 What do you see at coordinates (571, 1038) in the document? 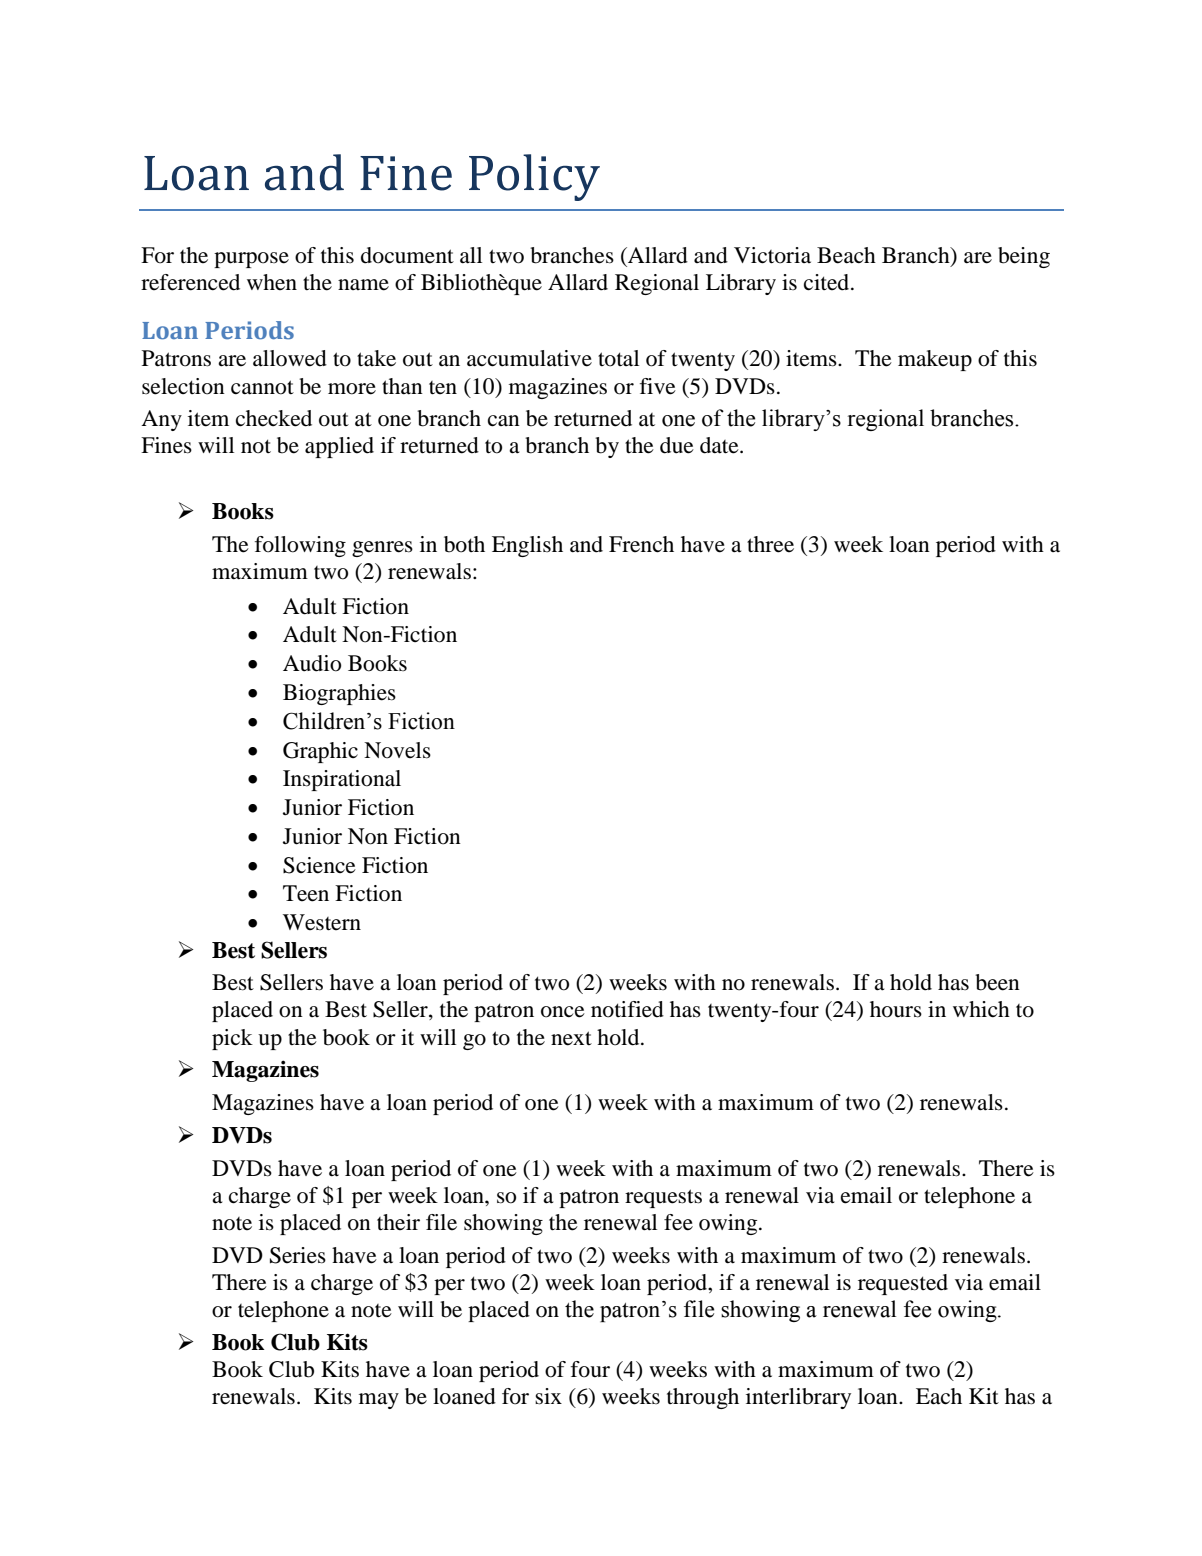
I see `next` at bounding box center [571, 1038].
